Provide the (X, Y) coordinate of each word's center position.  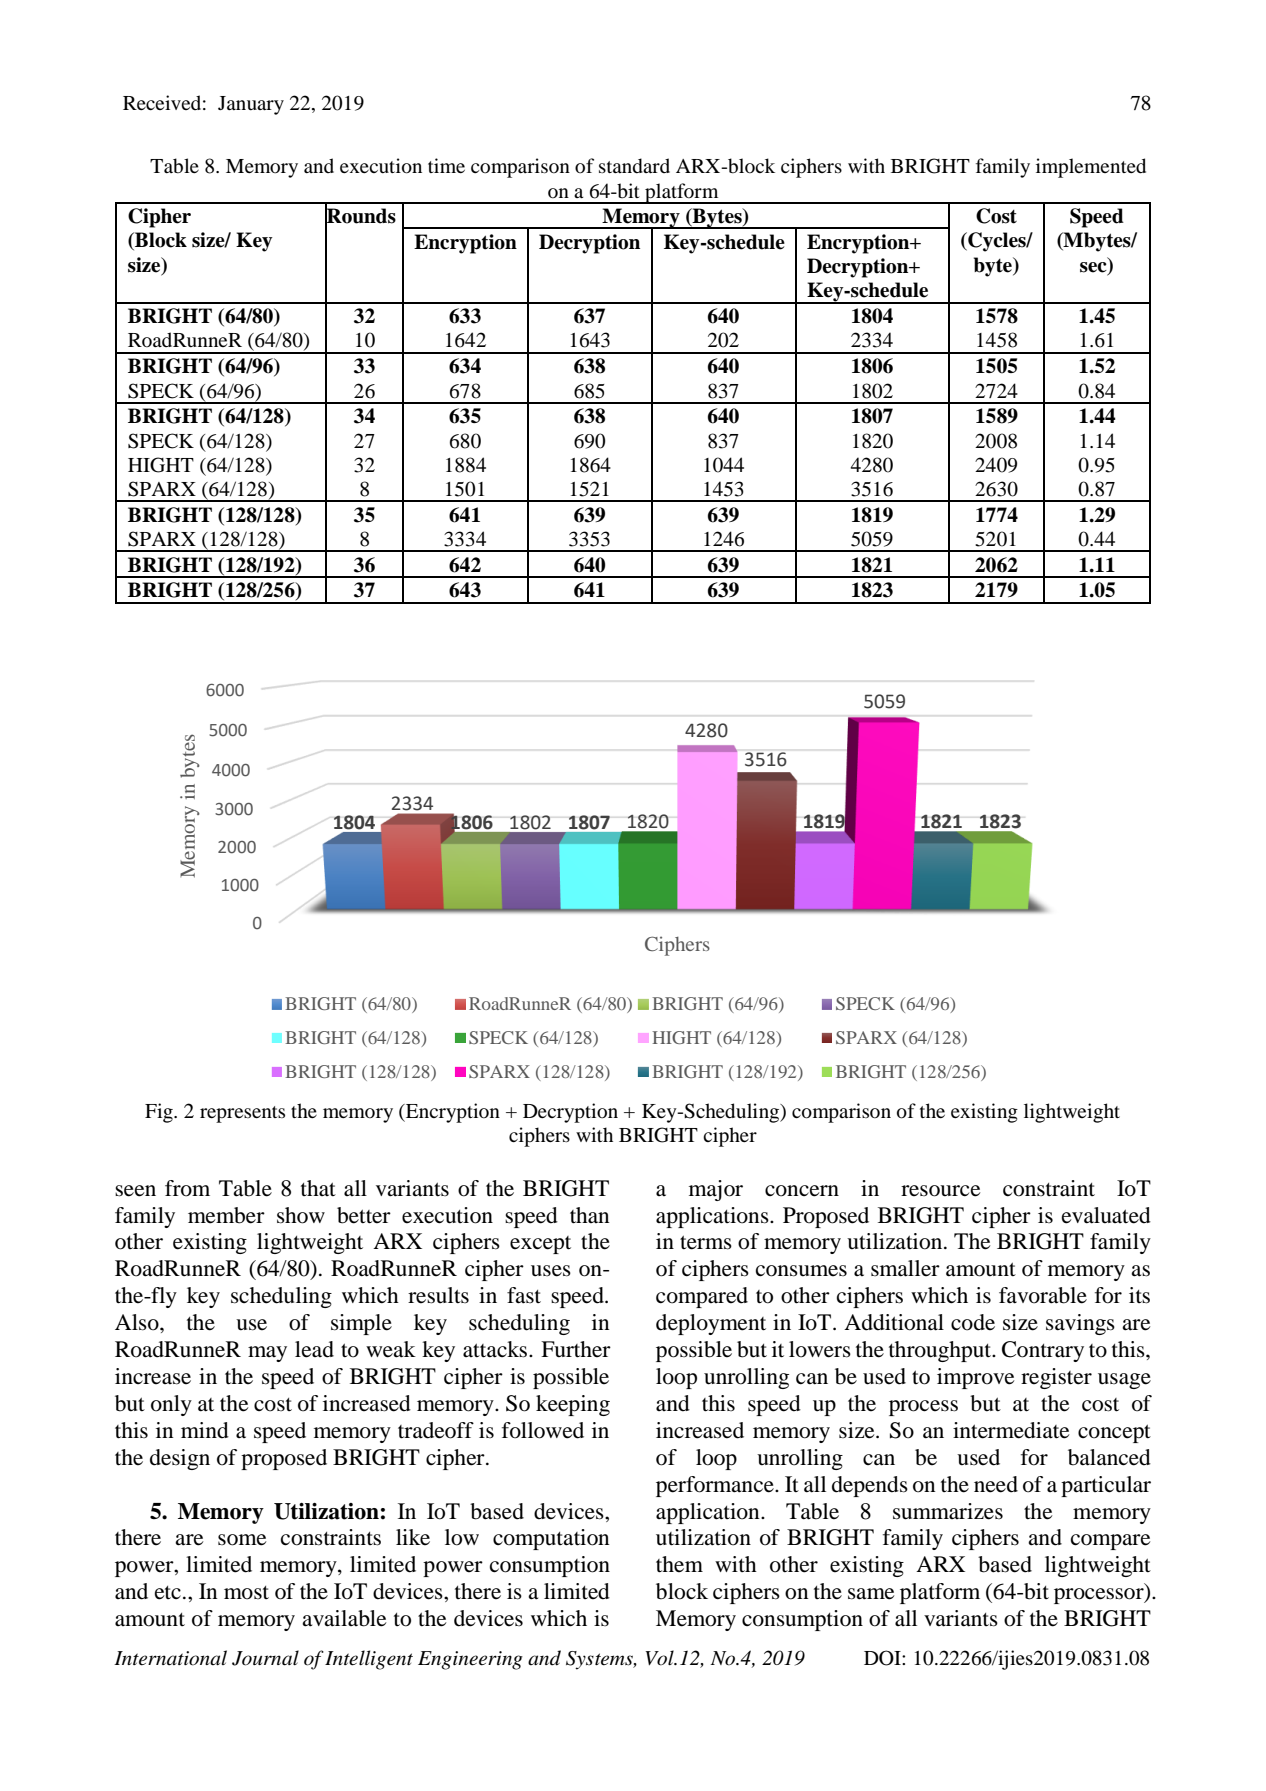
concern (802, 1191)
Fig (160, 1113)
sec (1094, 268)
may (267, 1354)
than (589, 1215)
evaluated (1106, 1215)
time (446, 165)
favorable (1043, 1295)
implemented (1091, 168)
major (716, 1190)
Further (576, 1349)
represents (242, 1114)
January (251, 105)
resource (940, 1191)
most (246, 1593)
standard (634, 166)
